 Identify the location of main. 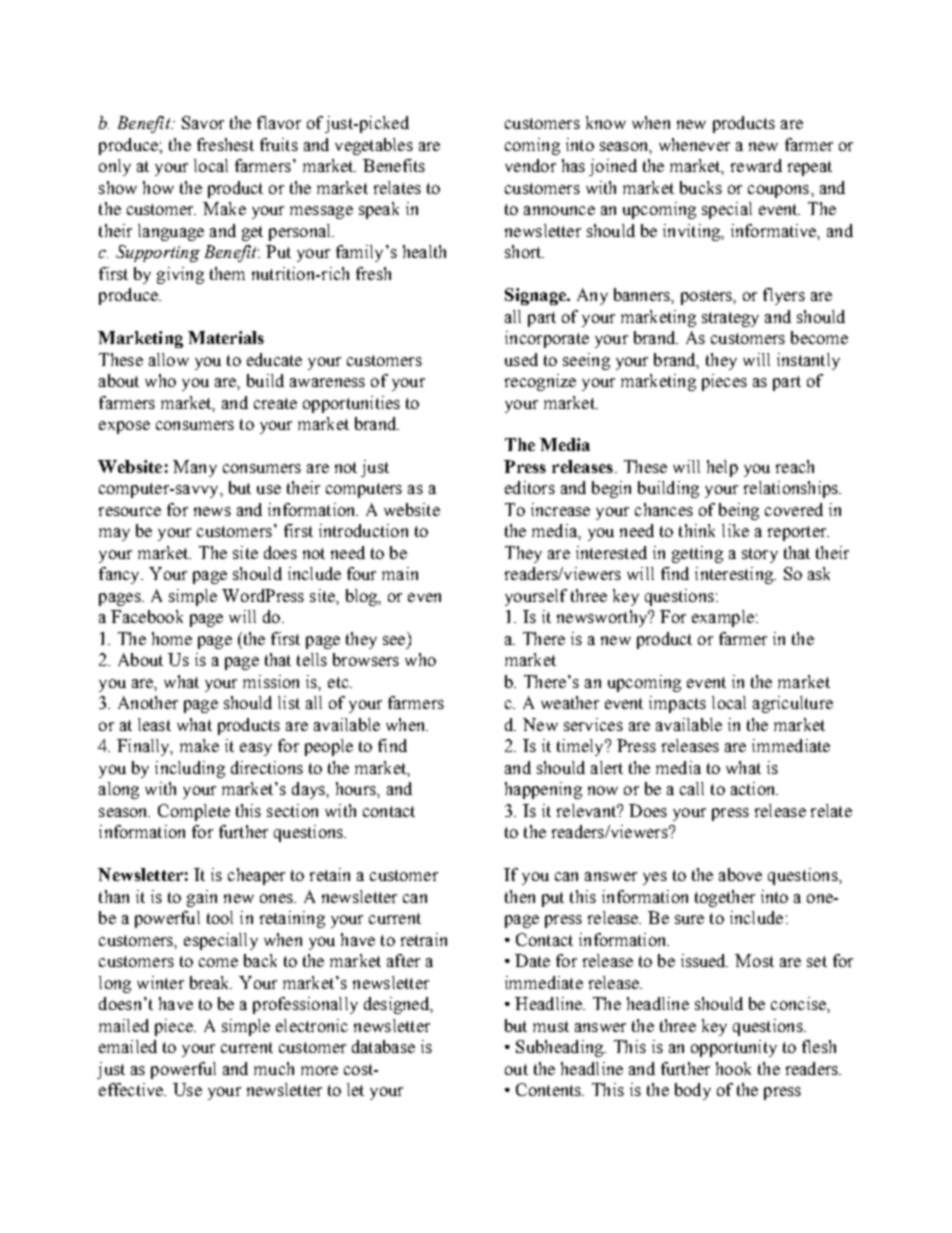
(400, 573).
